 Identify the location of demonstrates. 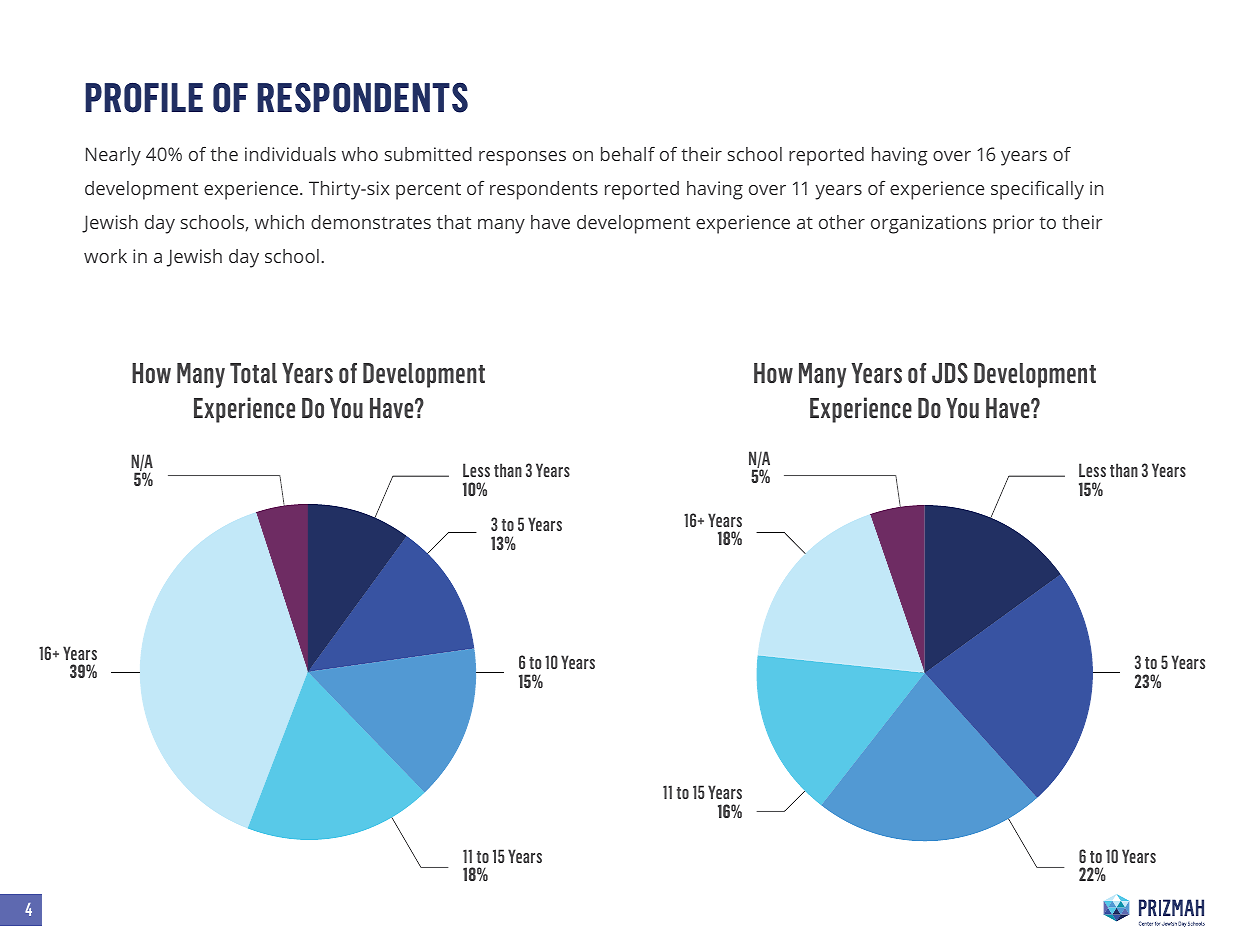
(371, 222).
